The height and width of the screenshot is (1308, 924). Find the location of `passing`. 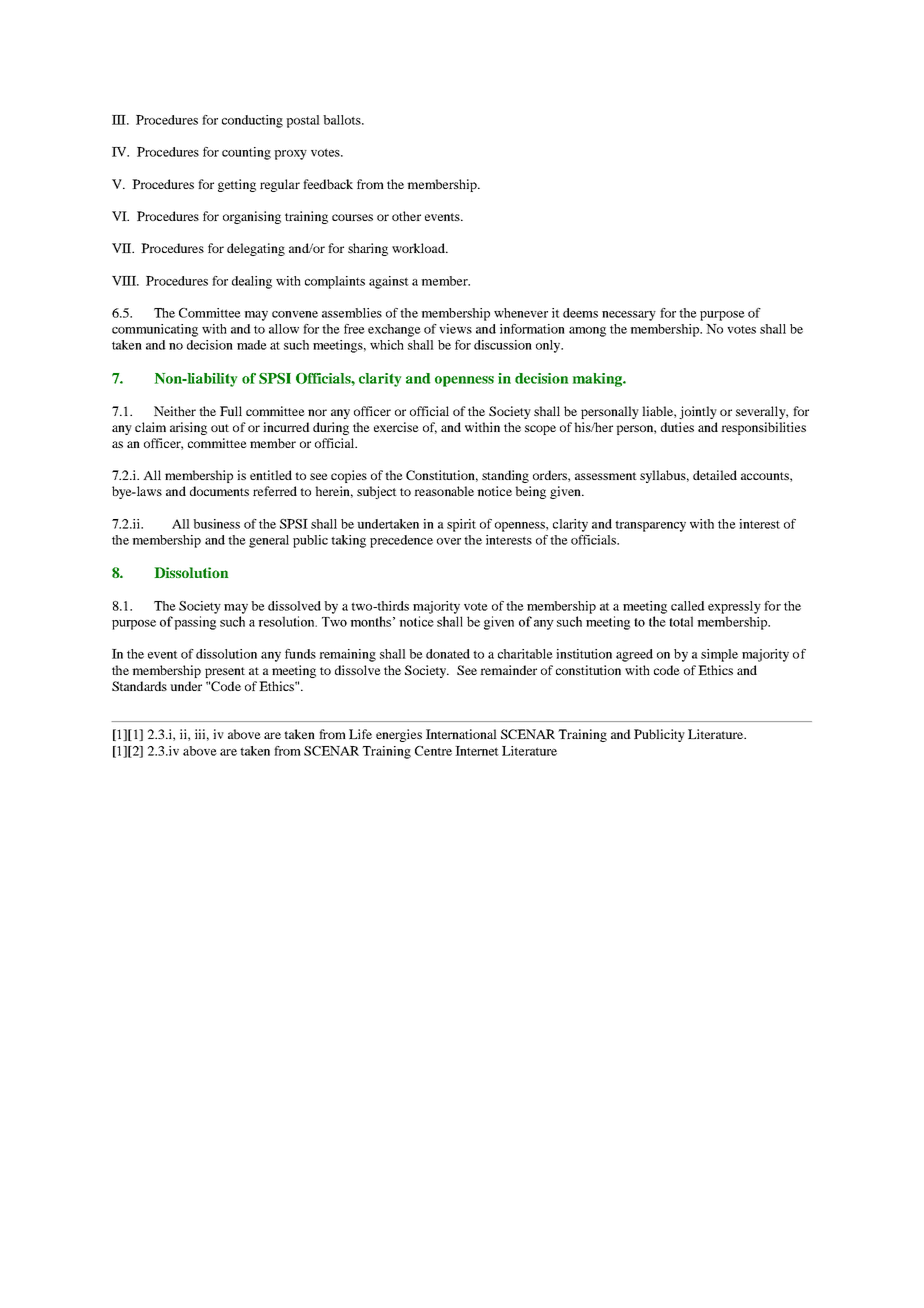

passing is located at coordinates (195, 623).
